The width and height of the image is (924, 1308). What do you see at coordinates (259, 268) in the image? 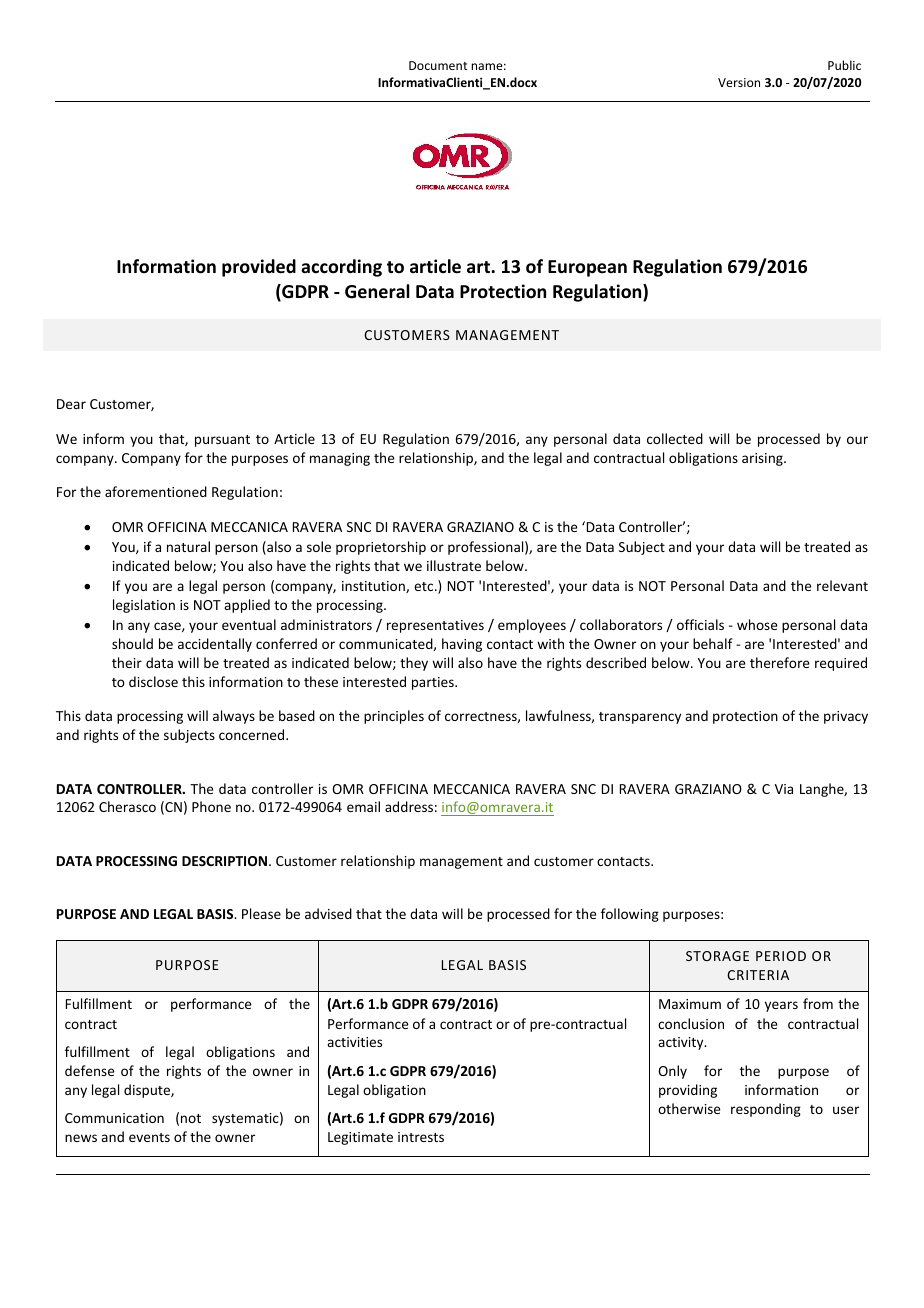
I see `provided` at bounding box center [259, 268].
